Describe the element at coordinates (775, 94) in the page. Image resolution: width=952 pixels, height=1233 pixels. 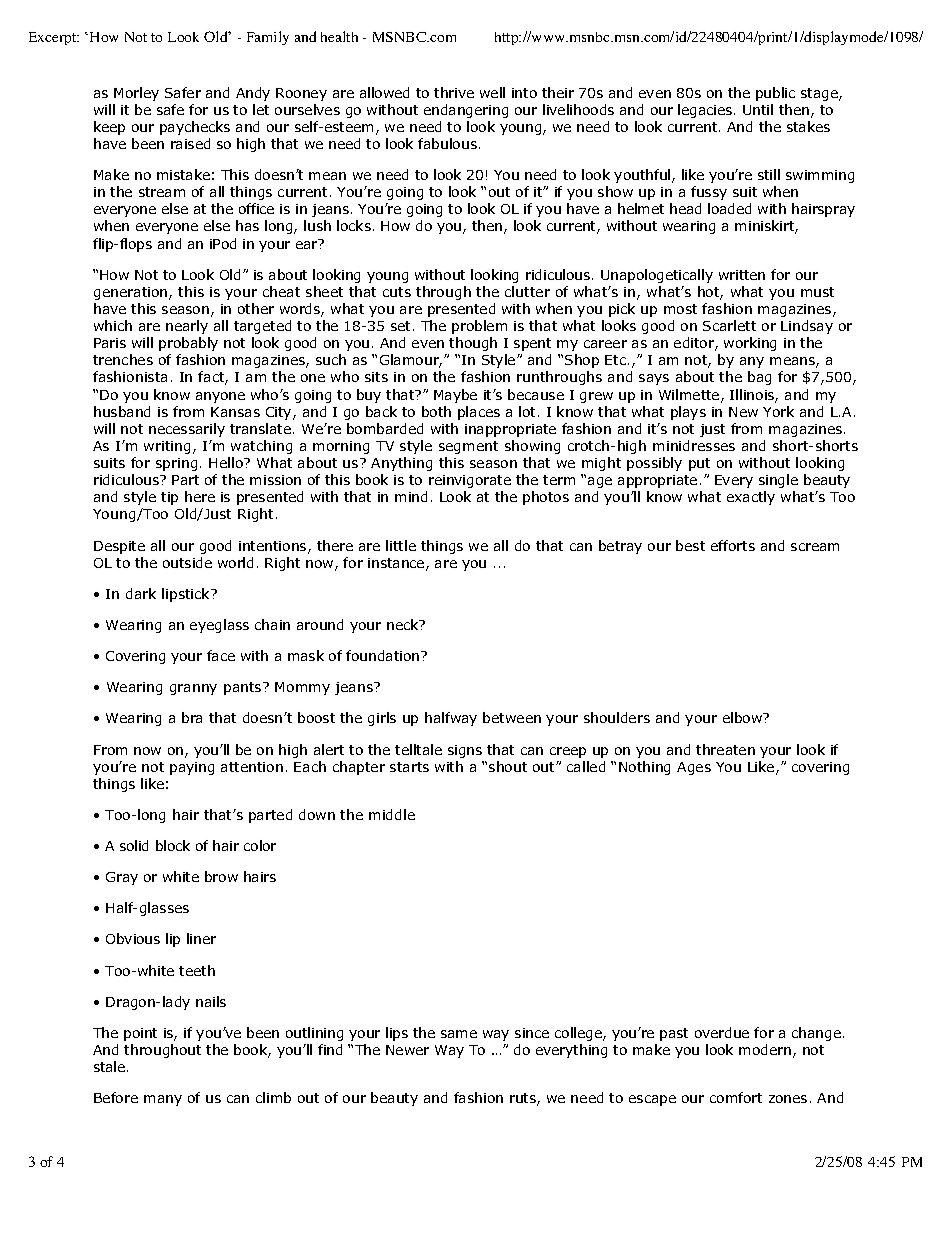
I see `public` at that location.
